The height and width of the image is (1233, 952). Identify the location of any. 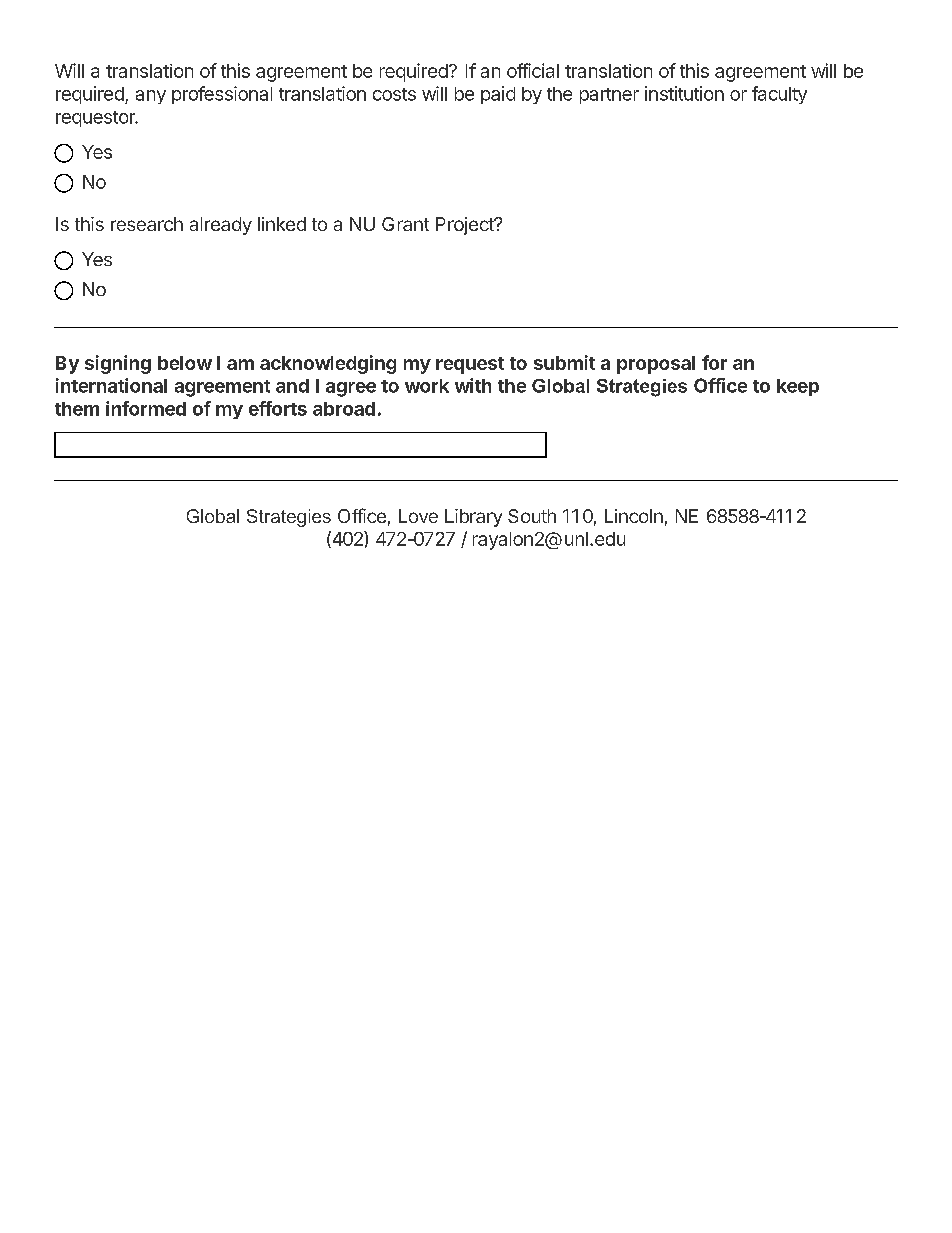
(151, 97).
